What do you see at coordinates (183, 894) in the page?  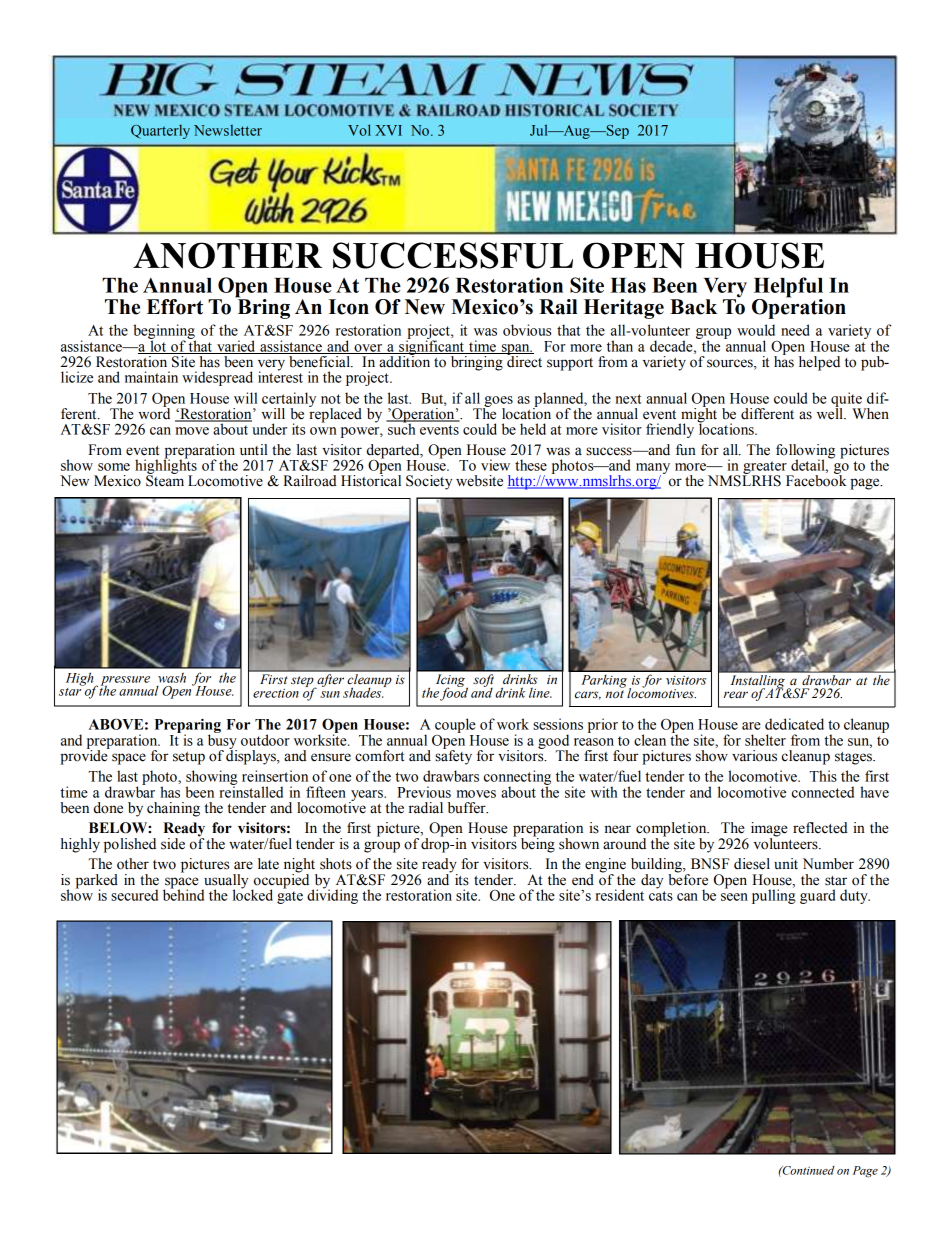 I see `behind` at bounding box center [183, 894].
